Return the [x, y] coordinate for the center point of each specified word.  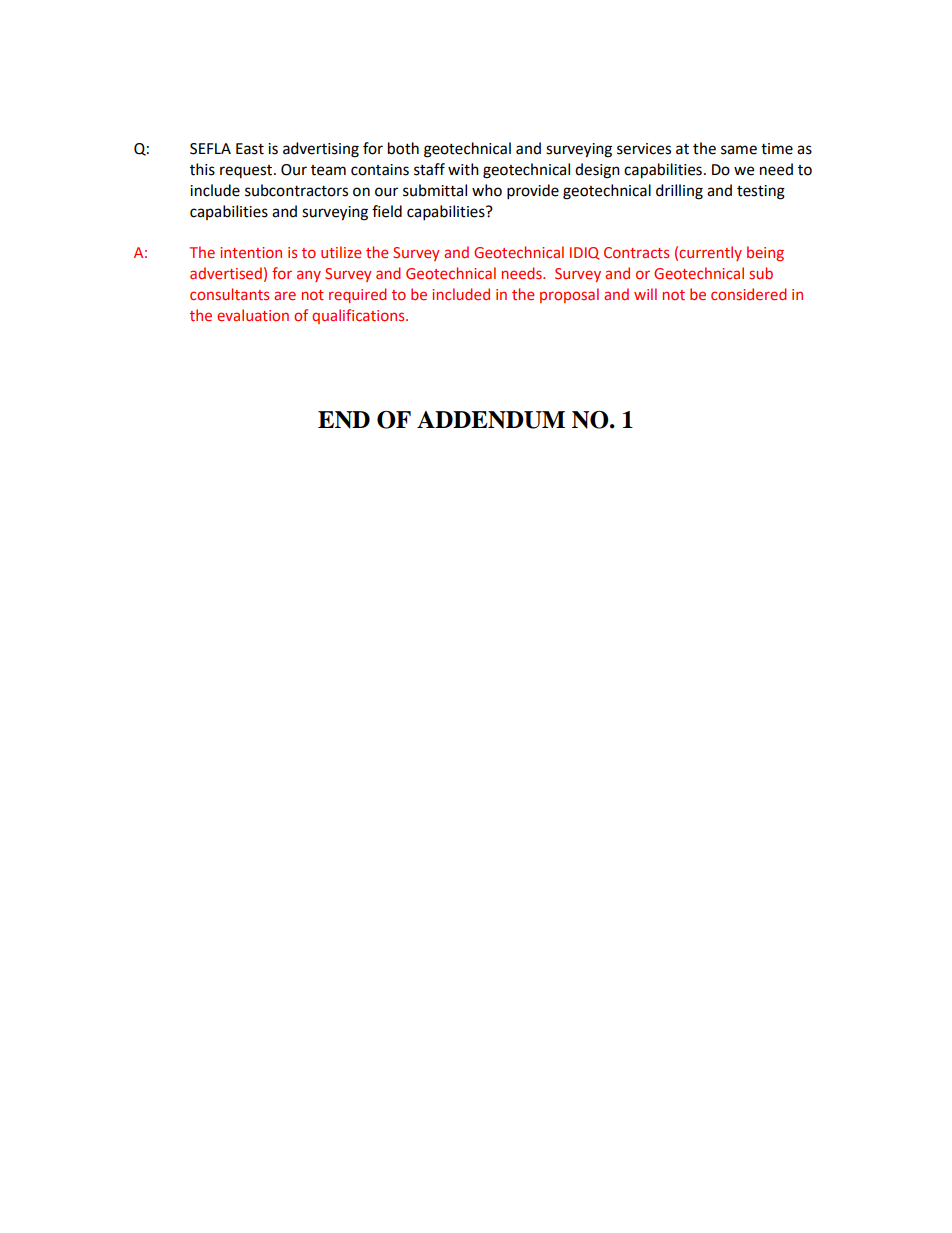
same [739, 150]
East [250, 149]
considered [749, 294]
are [285, 295]
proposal [569, 295]
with [463, 169]
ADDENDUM [491, 420]
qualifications [359, 316]
